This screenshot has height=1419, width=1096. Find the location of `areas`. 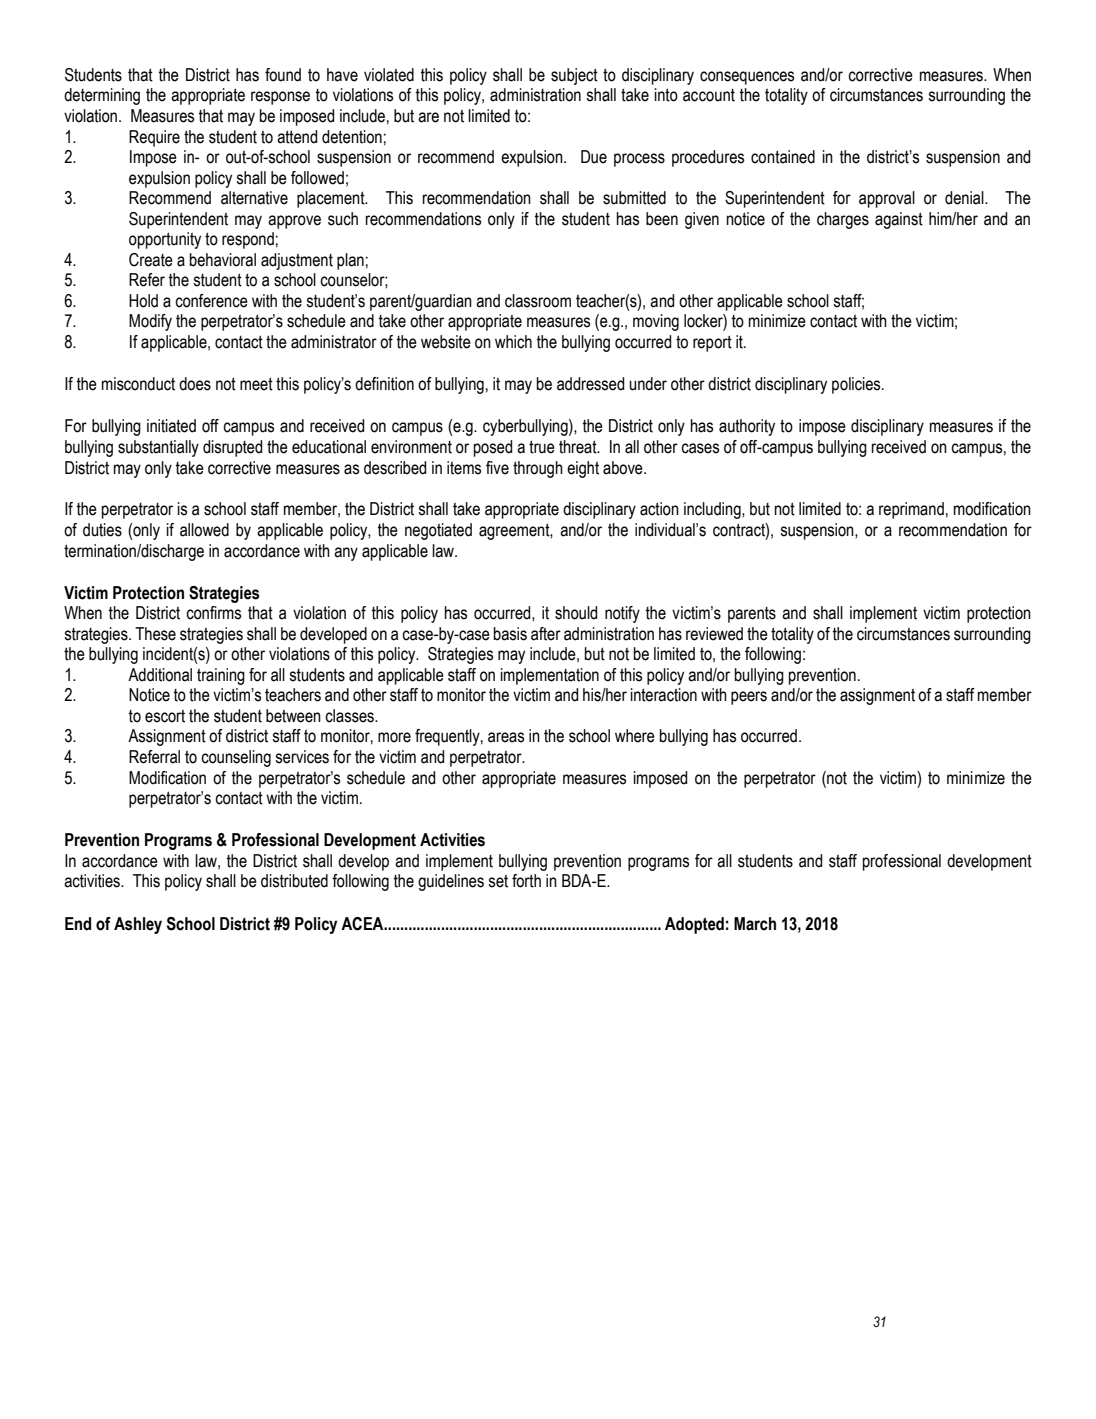

areas is located at coordinates (506, 737).
